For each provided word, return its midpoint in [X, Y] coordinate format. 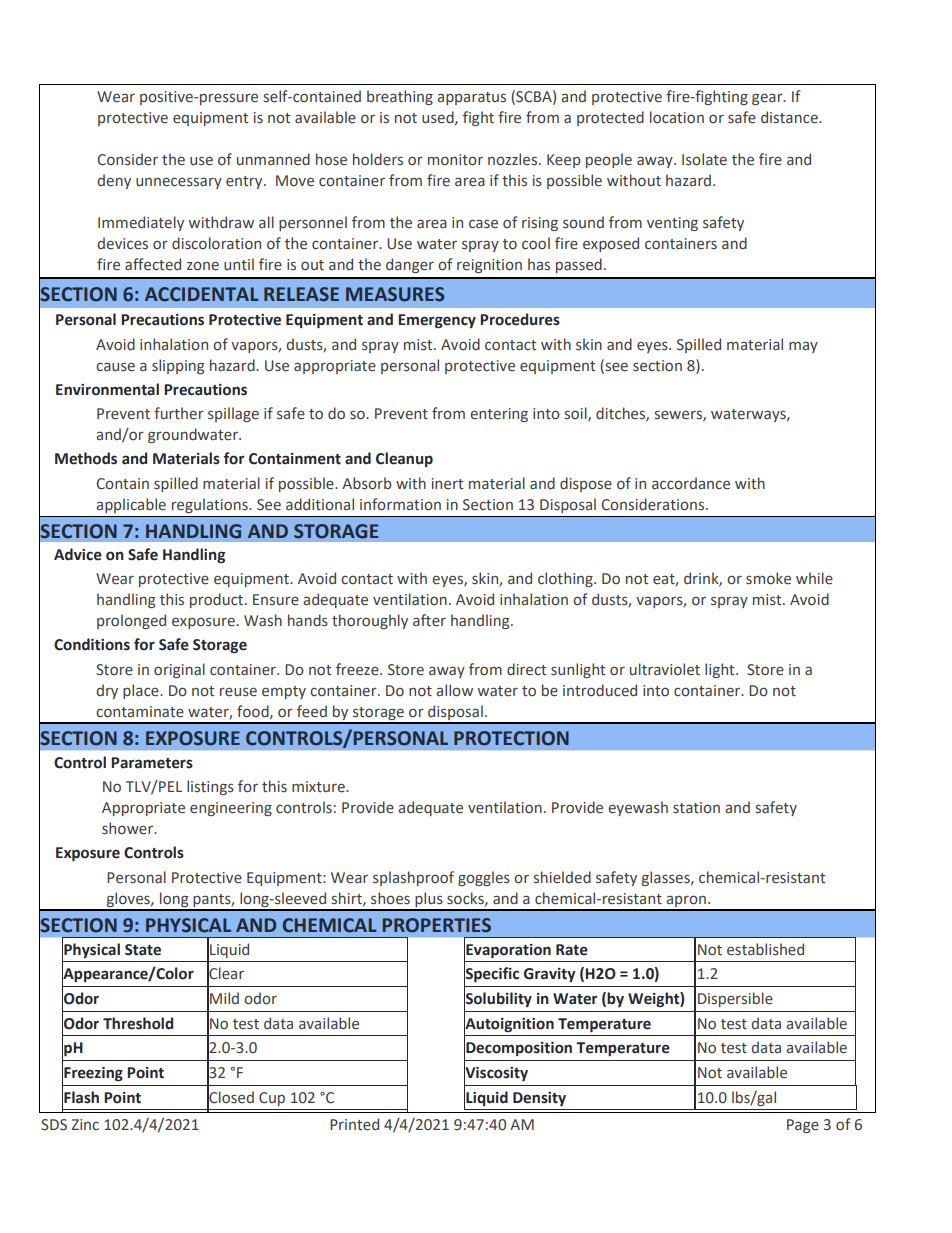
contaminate [140, 712]
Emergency [437, 321]
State [143, 950]
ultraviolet [665, 669]
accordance [691, 483]
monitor [455, 160]
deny [114, 181]
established [765, 949]
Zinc [85, 1124]
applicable [131, 505]
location [677, 117]
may [803, 347]
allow [454, 690]
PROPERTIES [437, 925]
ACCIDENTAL [201, 294]
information [400, 504]
